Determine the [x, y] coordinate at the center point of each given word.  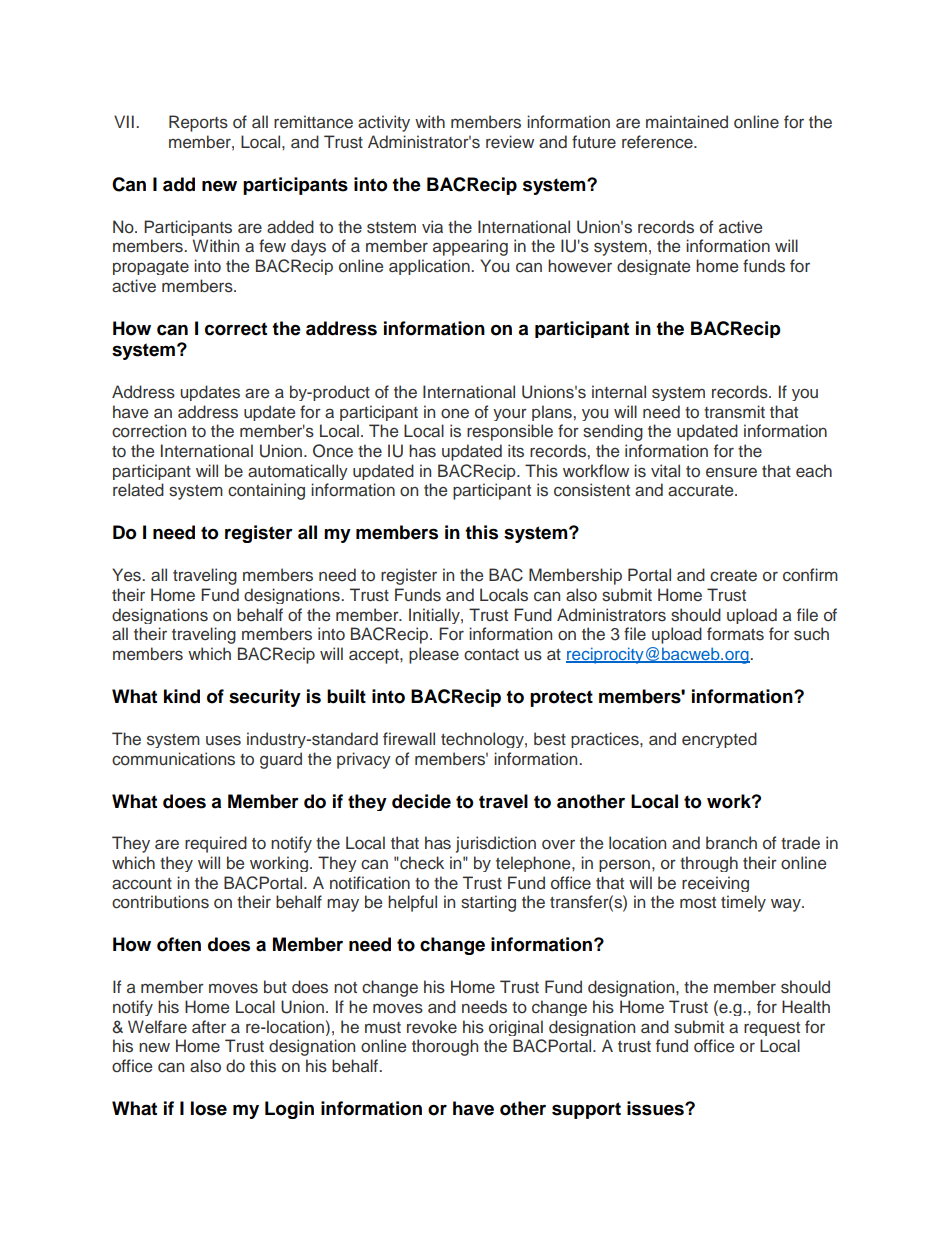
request [772, 1029]
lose [209, 1108]
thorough [445, 1047]
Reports [198, 123]
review [510, 142]
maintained [687, 122]
